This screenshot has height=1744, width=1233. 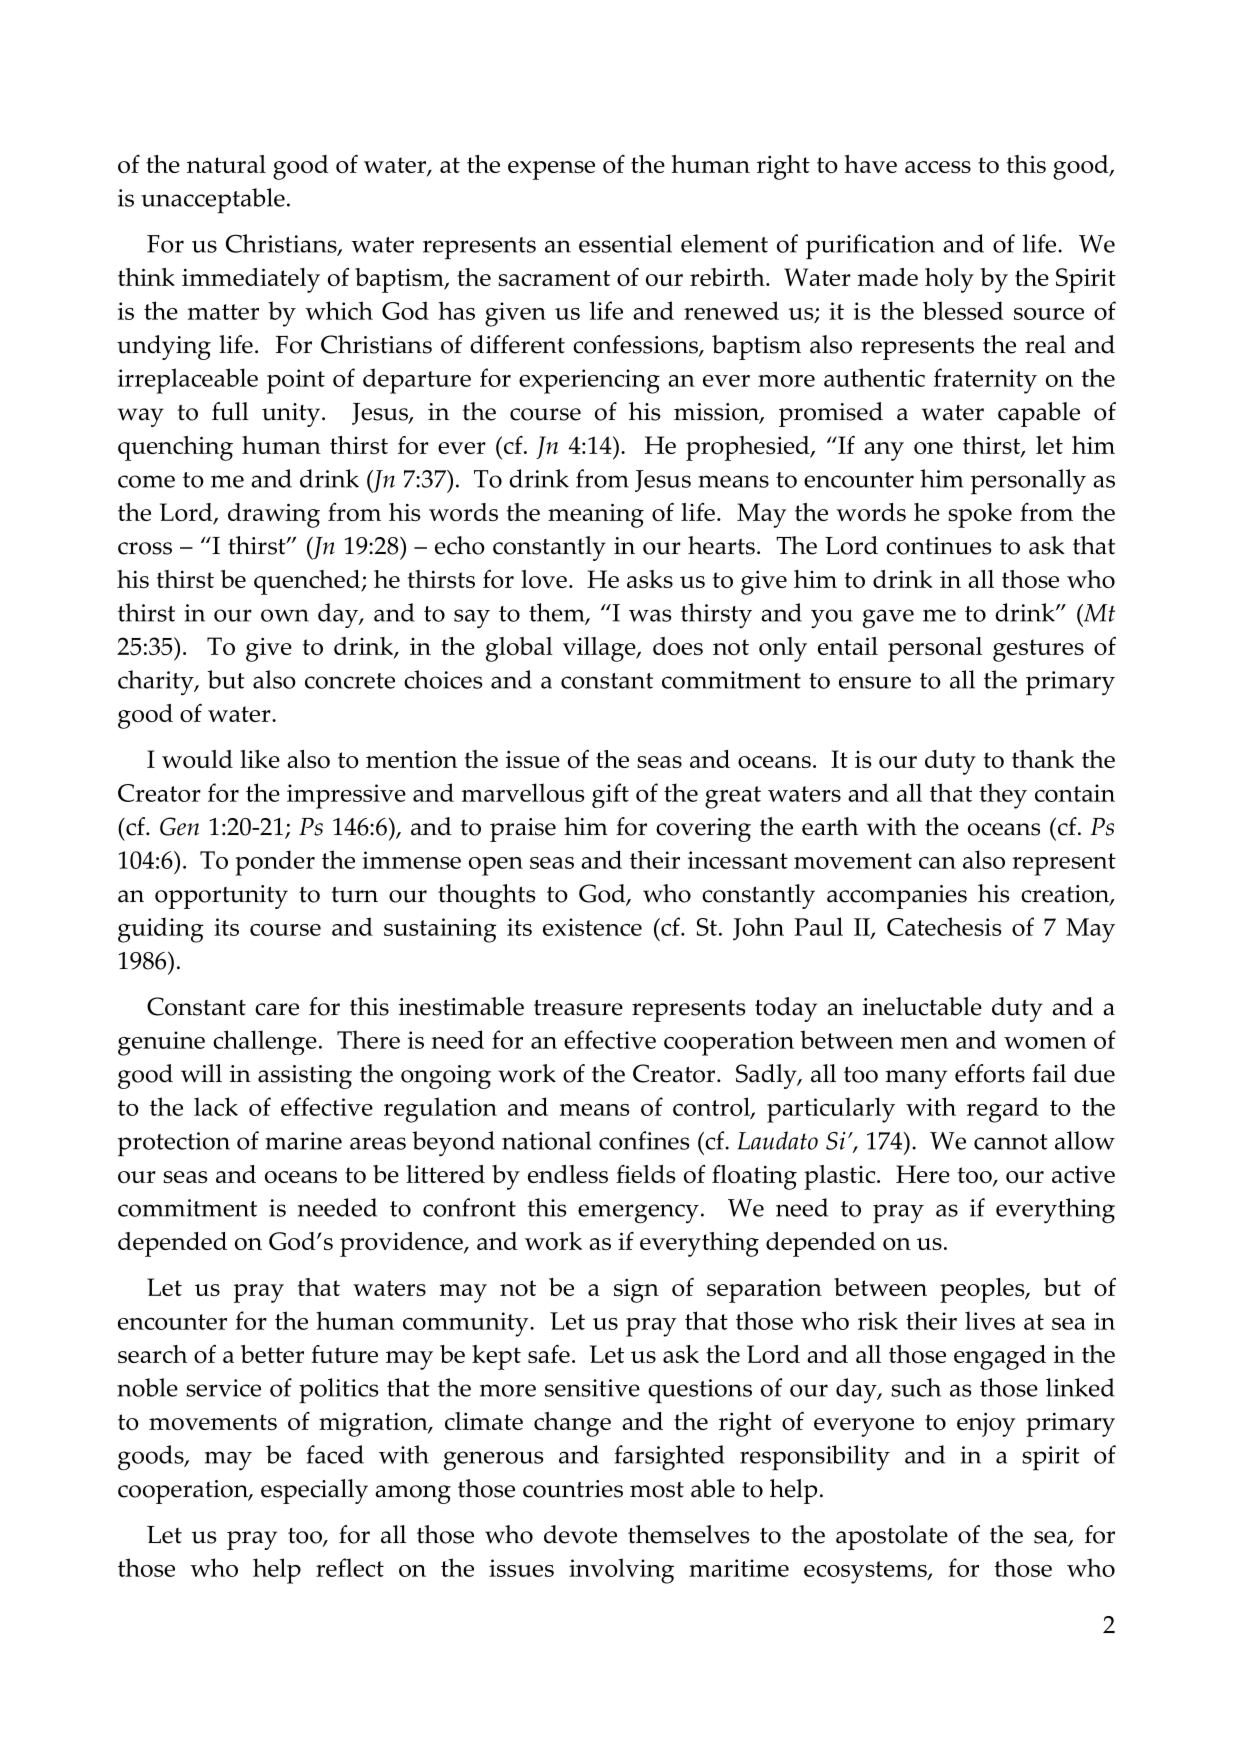 I want to click on devote, so click(x=580, y=1534).
